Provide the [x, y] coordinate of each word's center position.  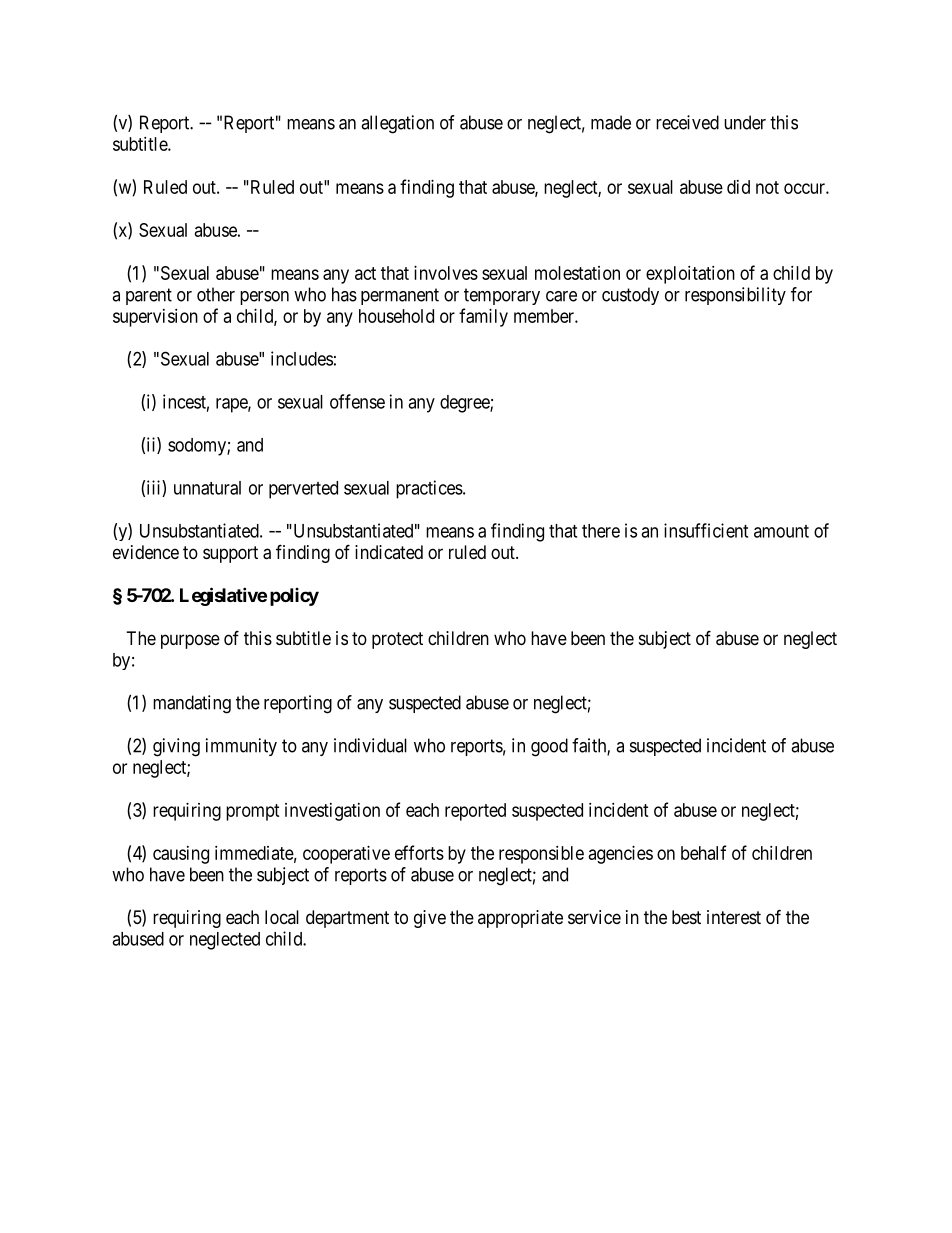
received [687, 122]
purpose [190, 641]
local [282, 917]
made [611, 122]
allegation [397, 124]
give [430, 919]
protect [397, 640]
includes [302, 358]
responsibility [735, 296]
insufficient [706, 530]
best [686, 917]
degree [465, 404]
